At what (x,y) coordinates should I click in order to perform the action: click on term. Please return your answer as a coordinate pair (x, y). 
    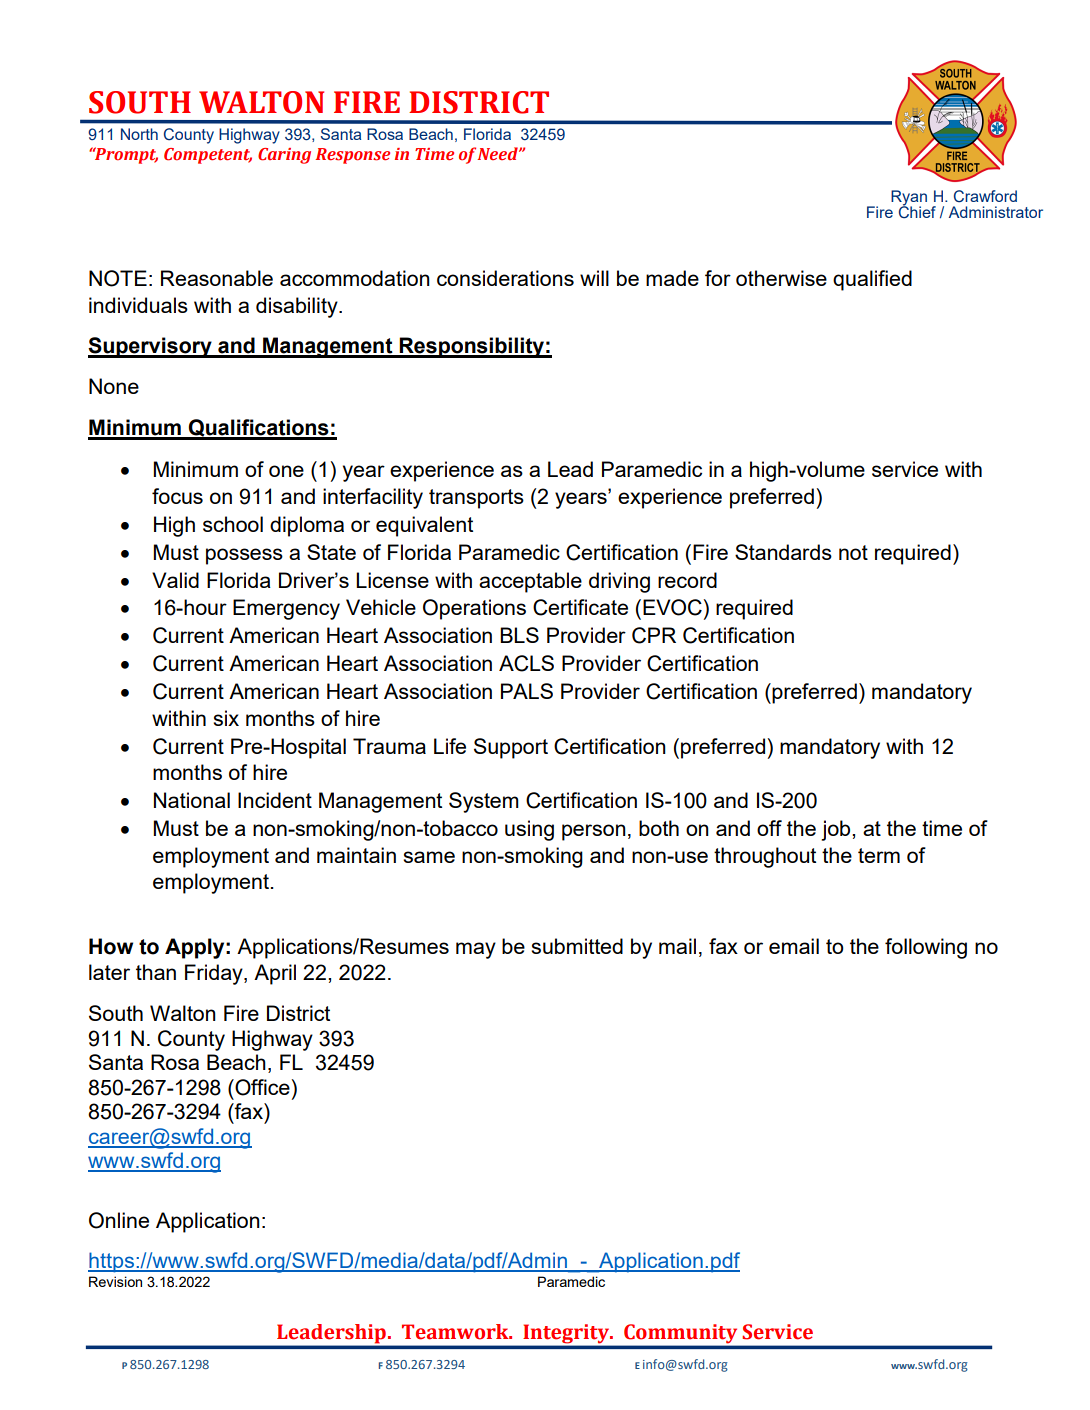
    Looking at the image, I should click on (879, 855).
